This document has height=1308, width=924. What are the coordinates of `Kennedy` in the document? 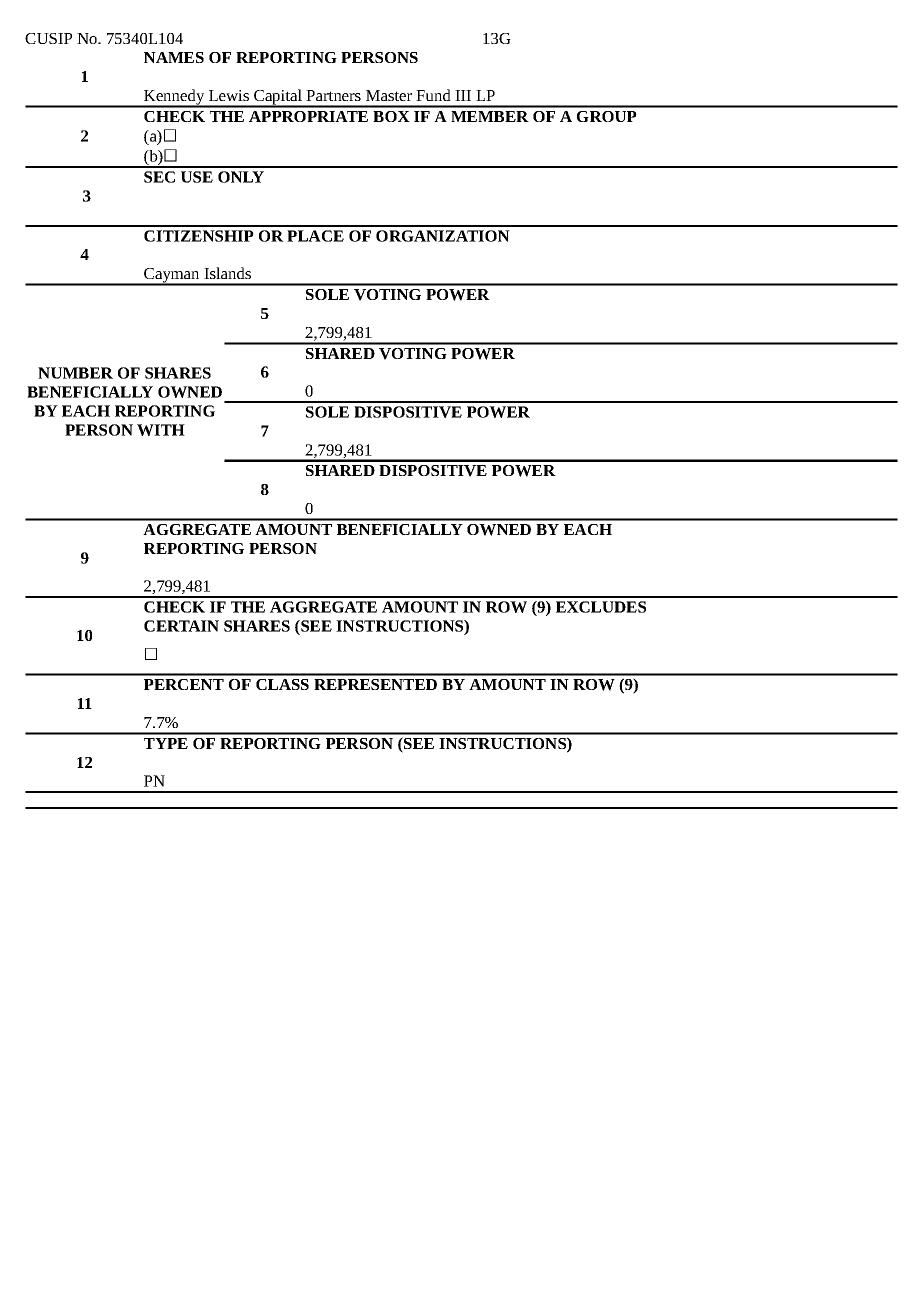 It's located at (174, 98).
